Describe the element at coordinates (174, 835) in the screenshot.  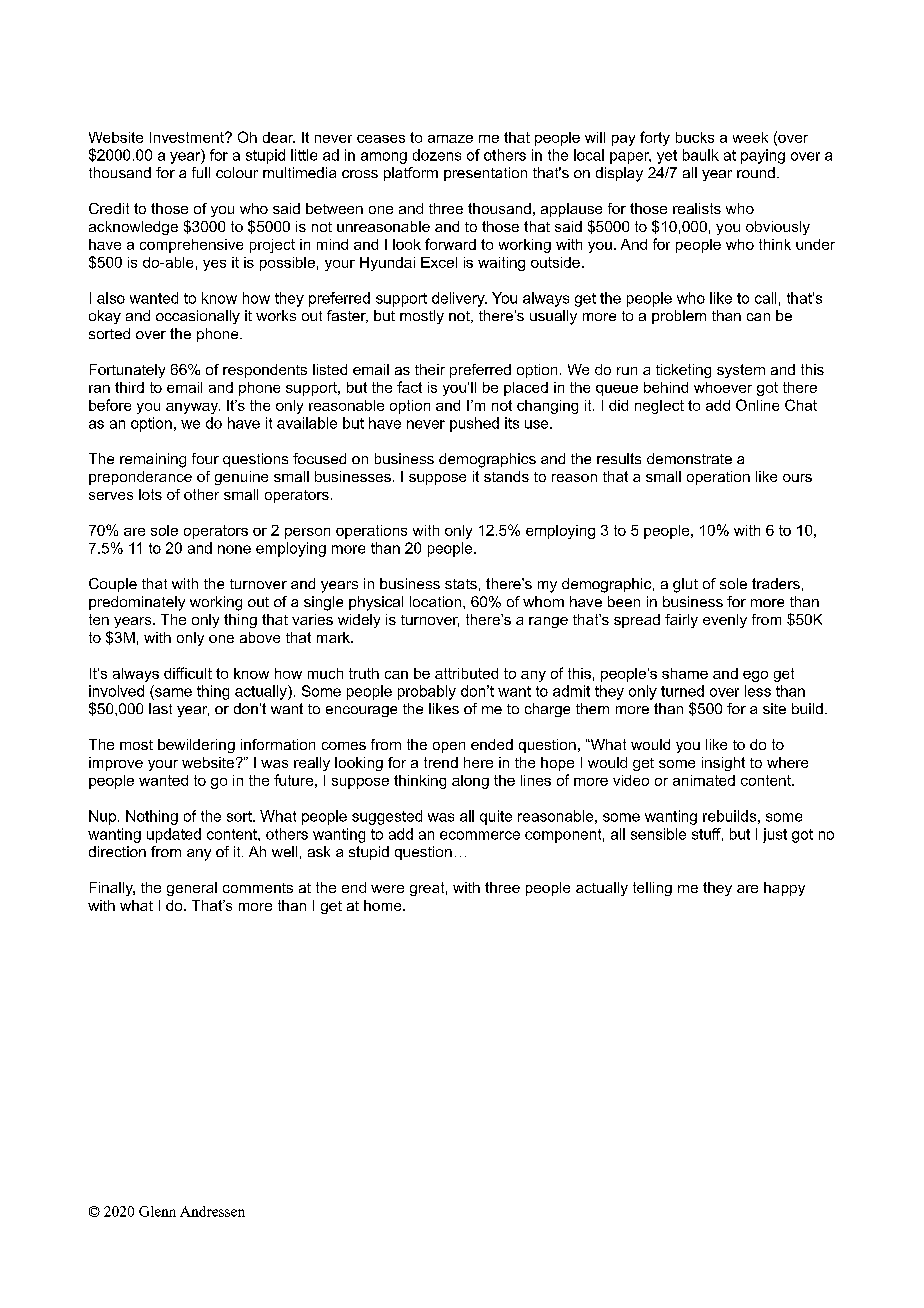
I see `updated` at that location.
